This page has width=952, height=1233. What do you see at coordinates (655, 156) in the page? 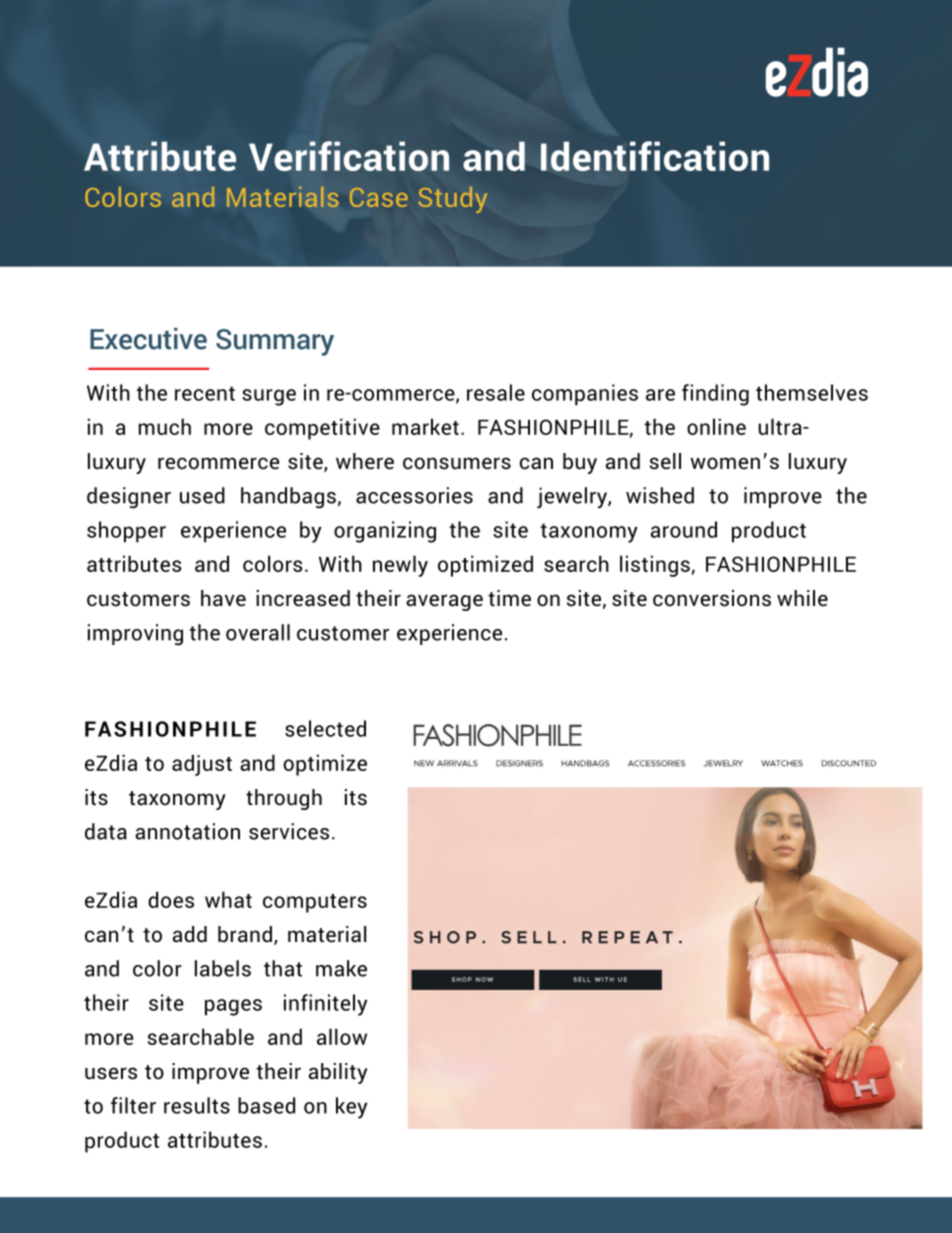
I see `Identification` at bounding box center [655, 156].
